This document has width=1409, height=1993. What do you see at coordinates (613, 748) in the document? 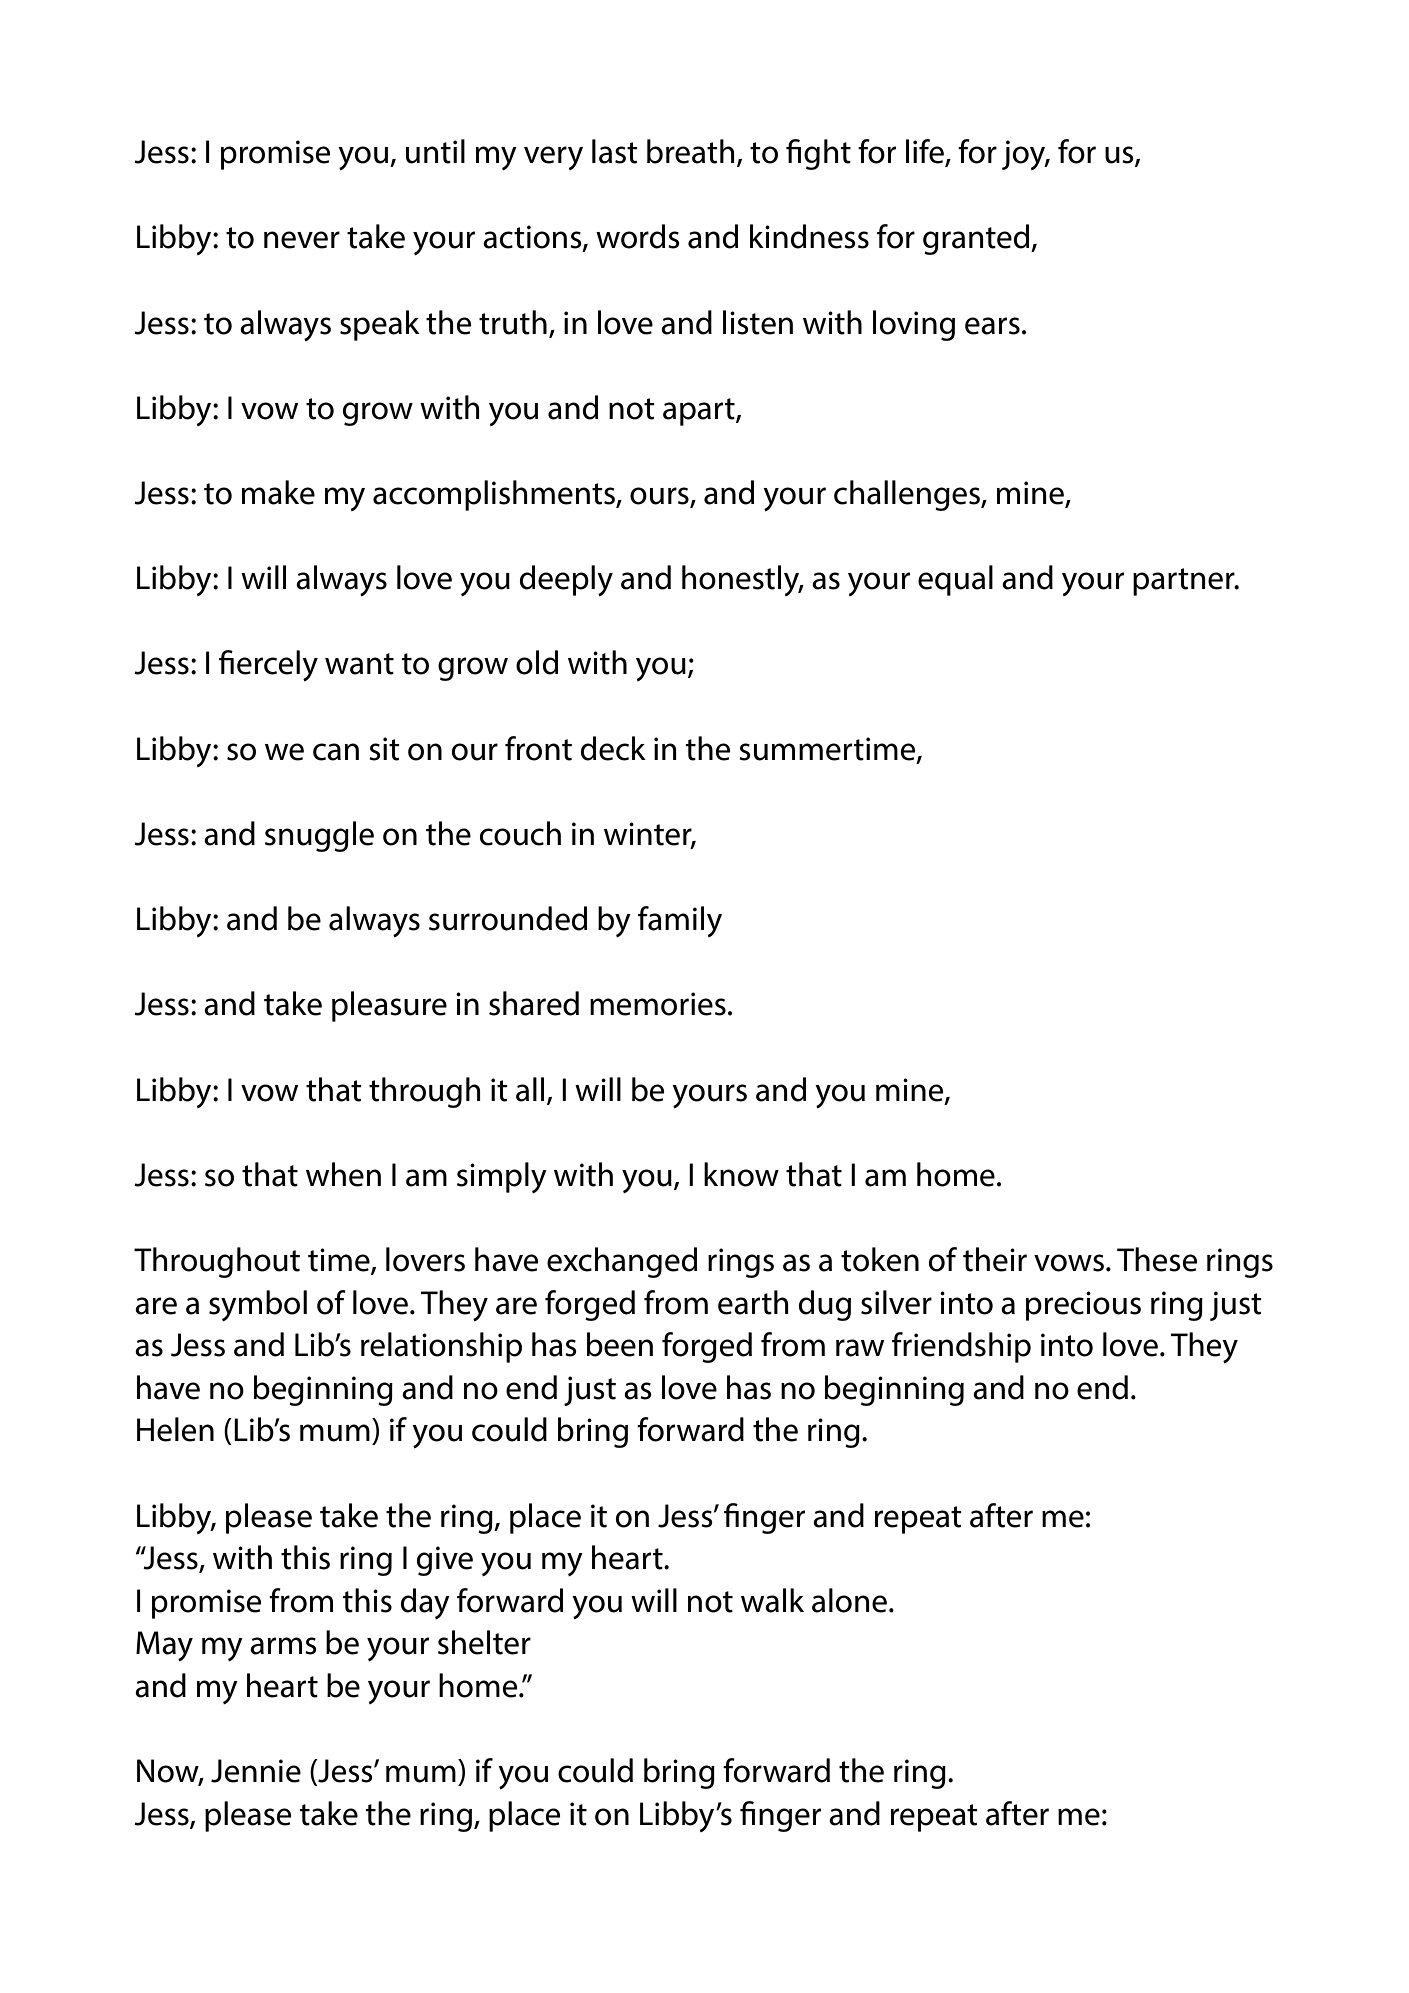
I see `deck` at bounding box center [613, 748].
